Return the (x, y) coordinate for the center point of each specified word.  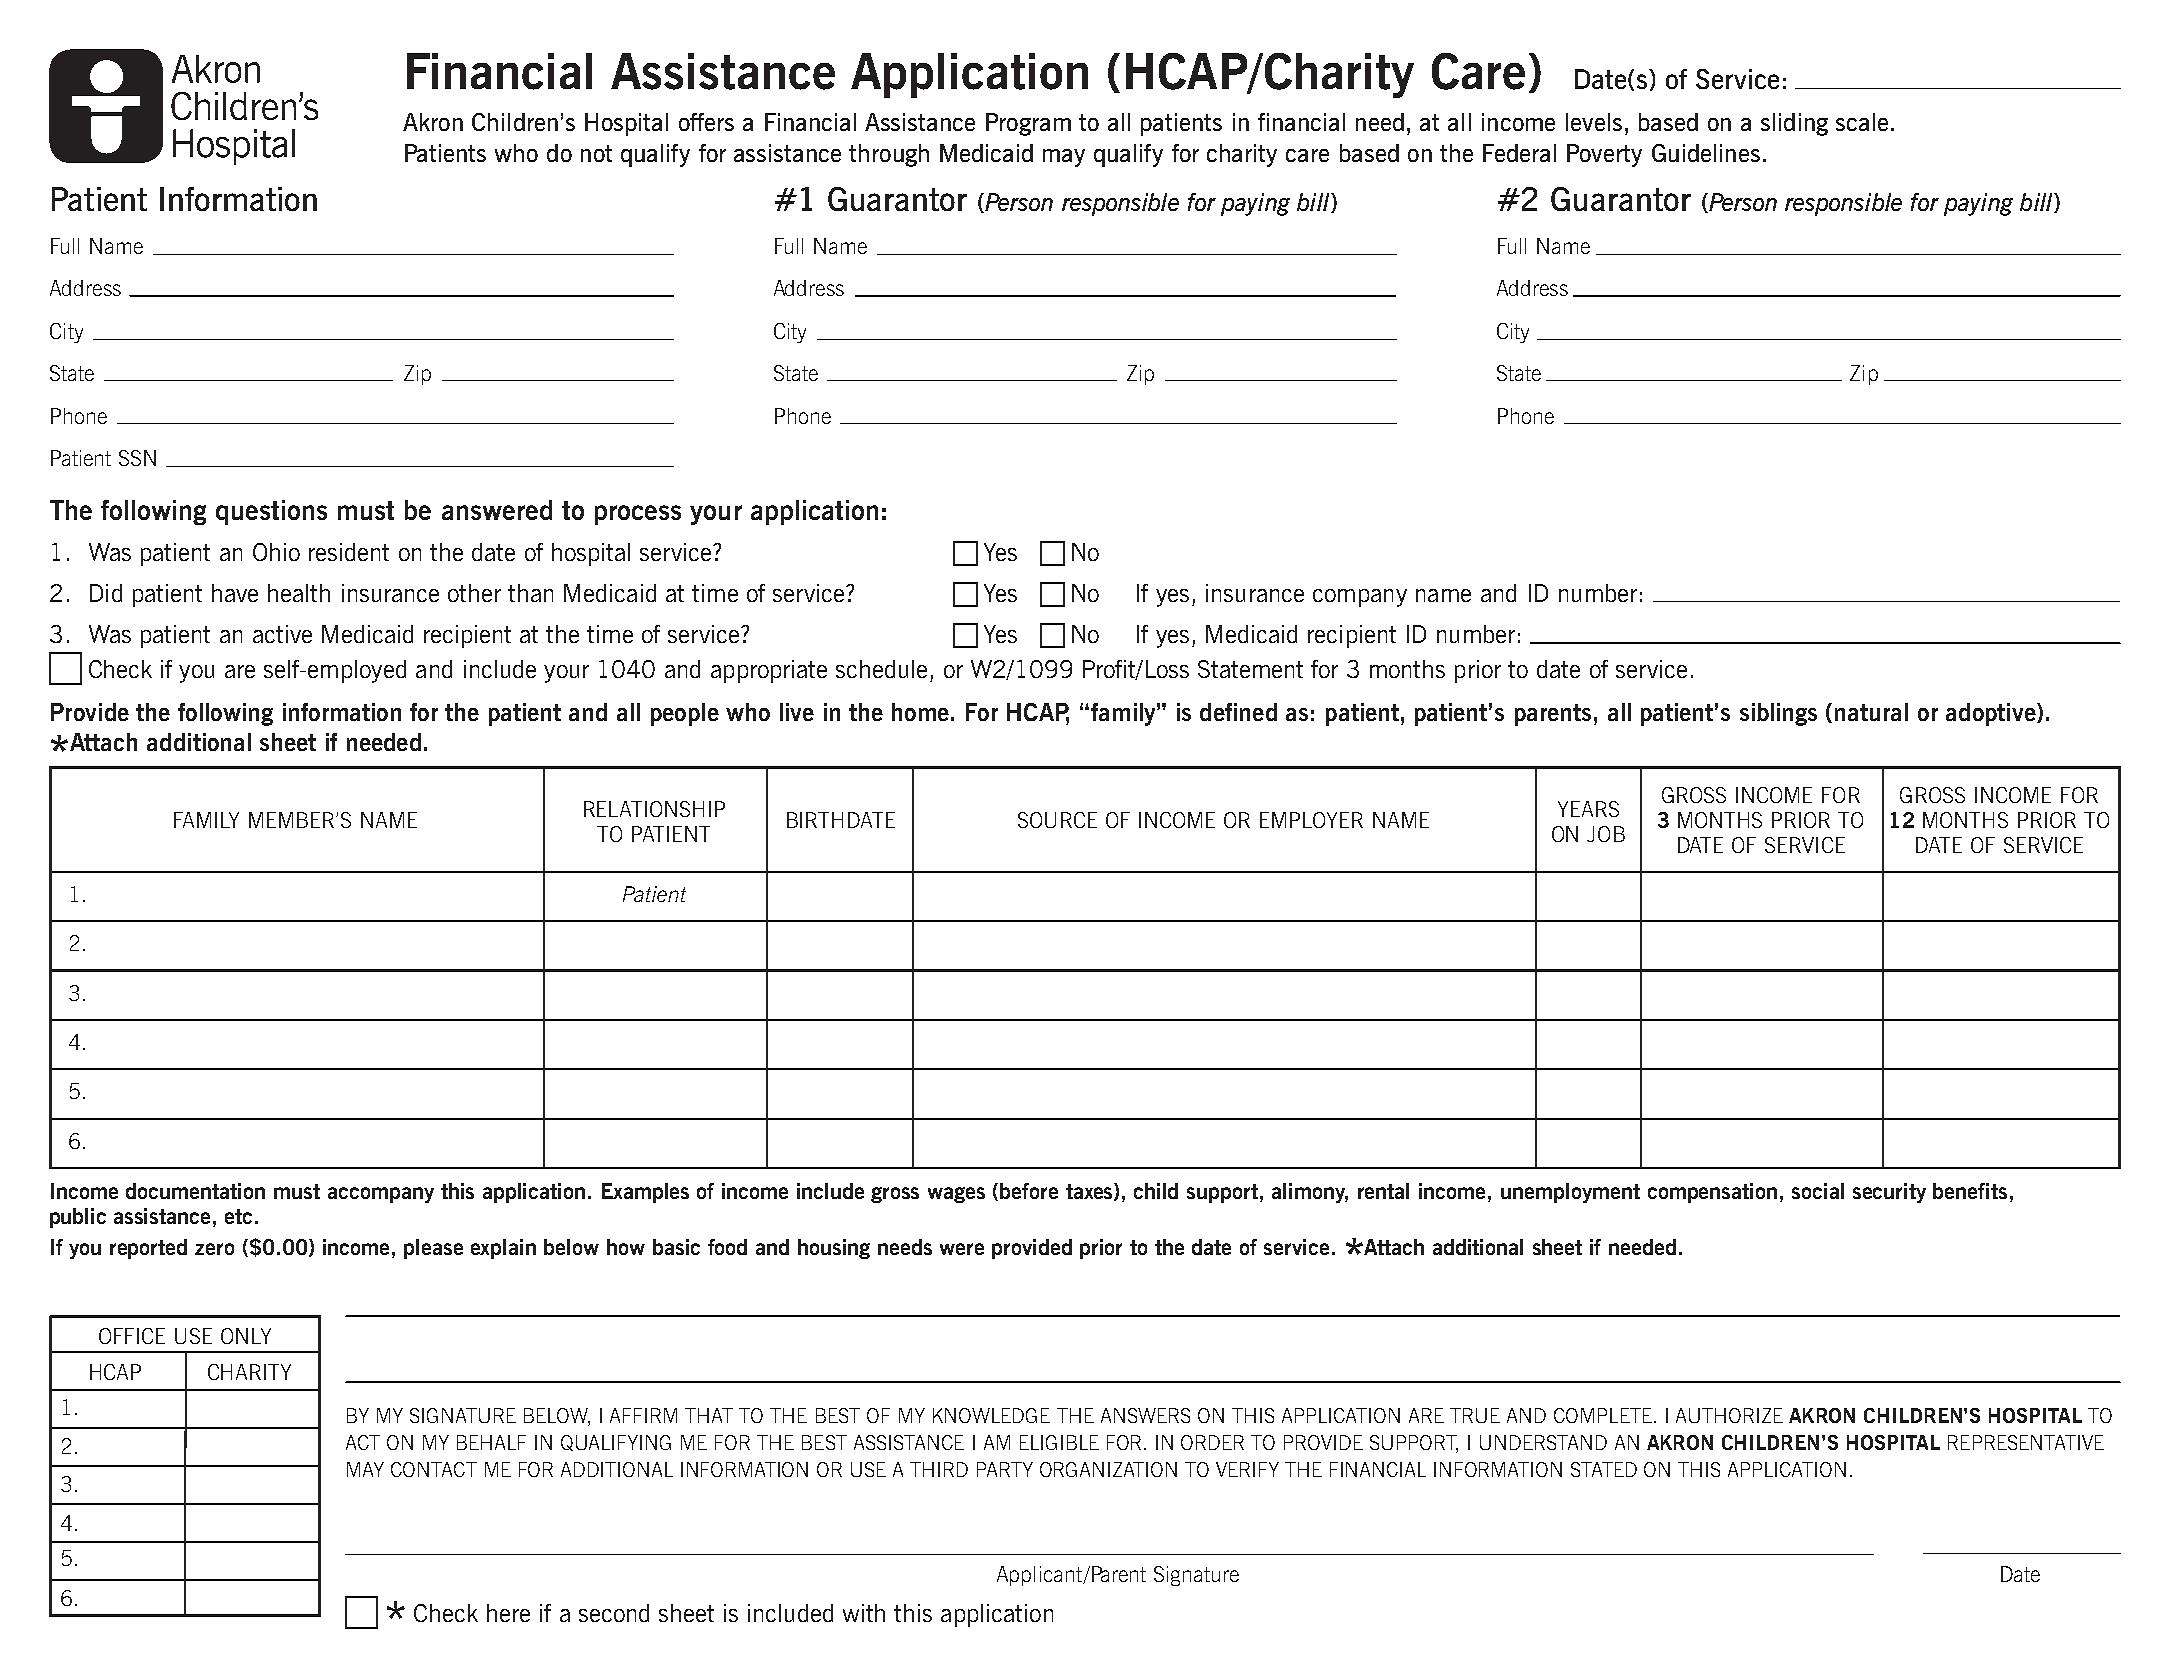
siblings (1778, 714)
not (596, 153)
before (1029, 1191)
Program (1028, 124)
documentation (195, 1191)
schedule (881, 669)
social (1818, 1191)
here (508, 1613)
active (282, 634)
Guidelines (1706, 153)
